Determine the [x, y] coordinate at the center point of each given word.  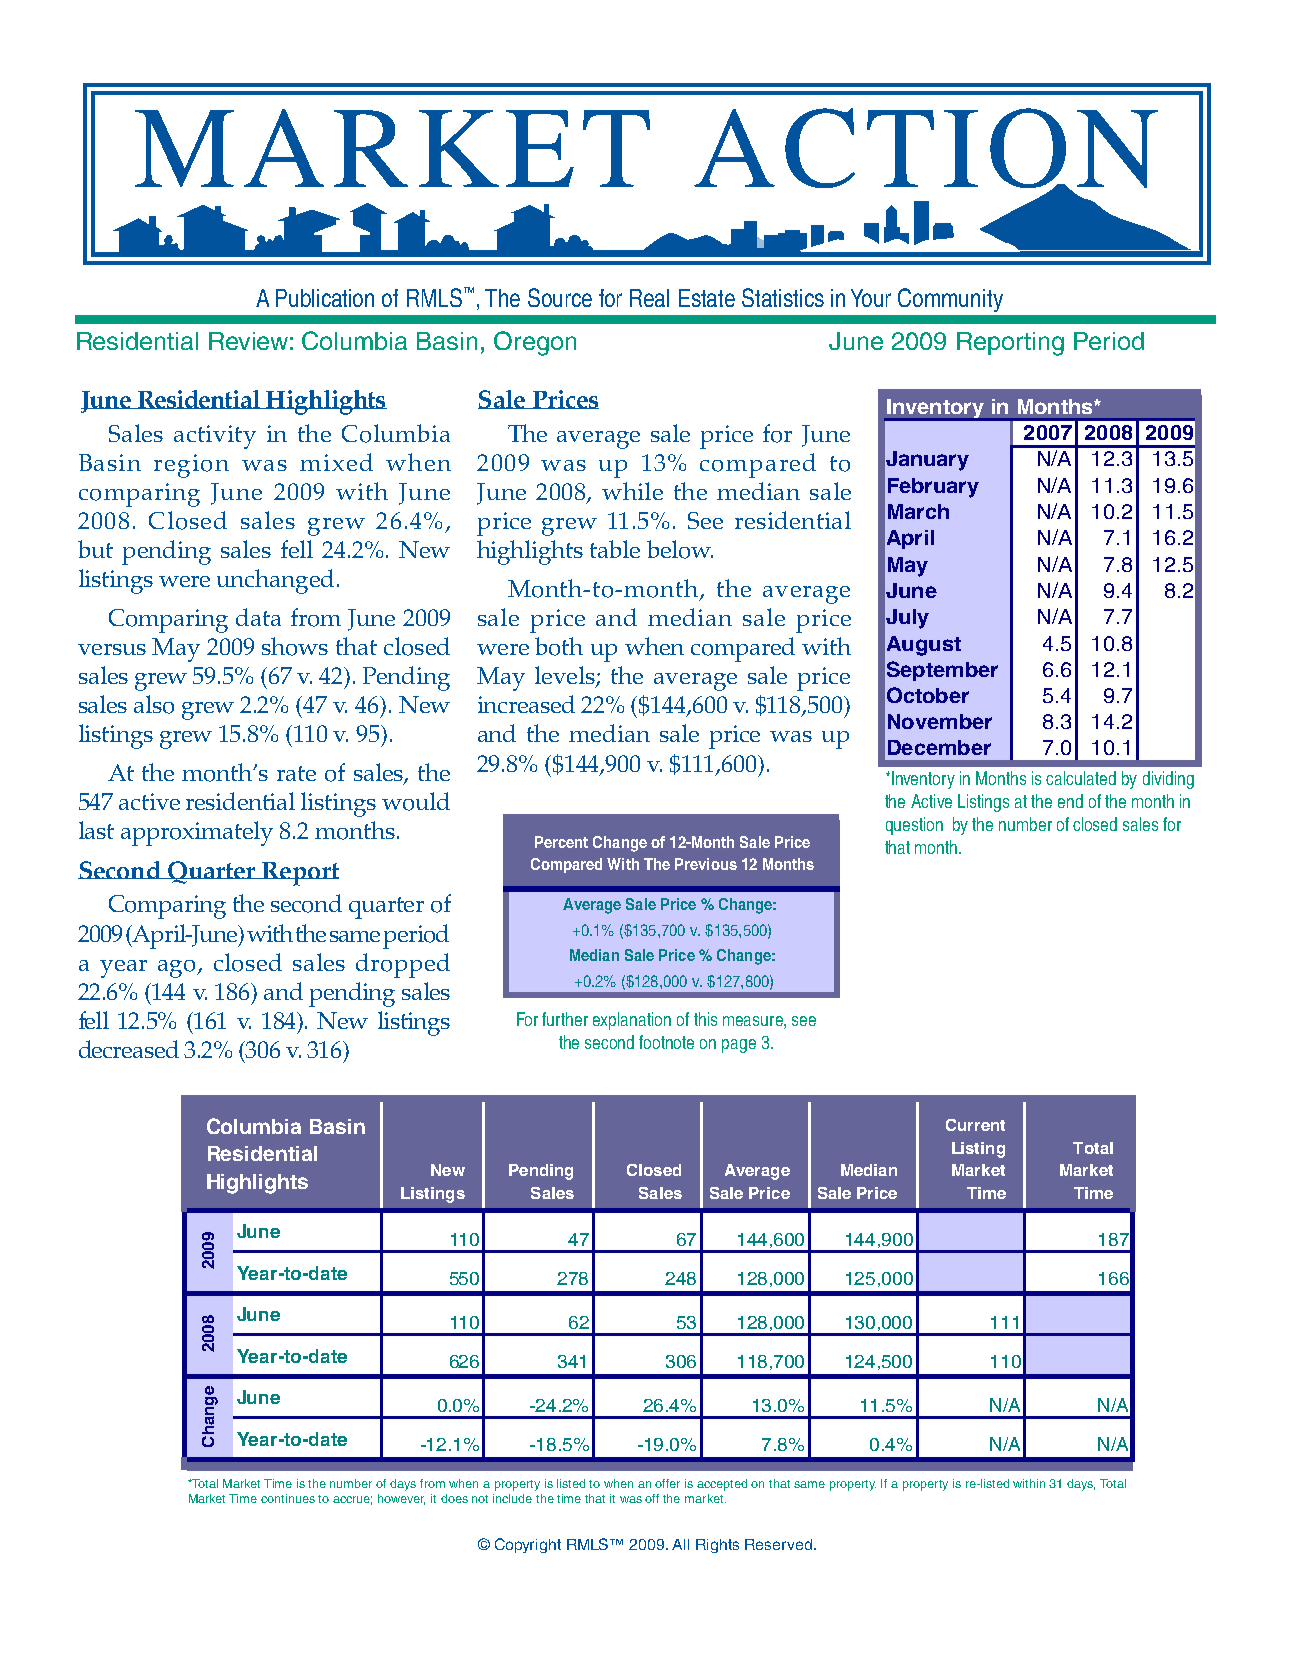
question [914, 826]
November [940, 721]
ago [178, 969]
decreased [129, 1049]
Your [871, 298]
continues [288, 1498]
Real [649, 298]
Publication [325, 298]
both [559, 646]
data [258, 617]
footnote [666, 1042]
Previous [706, 864]
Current [975, 1125]
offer [667, 1483]
